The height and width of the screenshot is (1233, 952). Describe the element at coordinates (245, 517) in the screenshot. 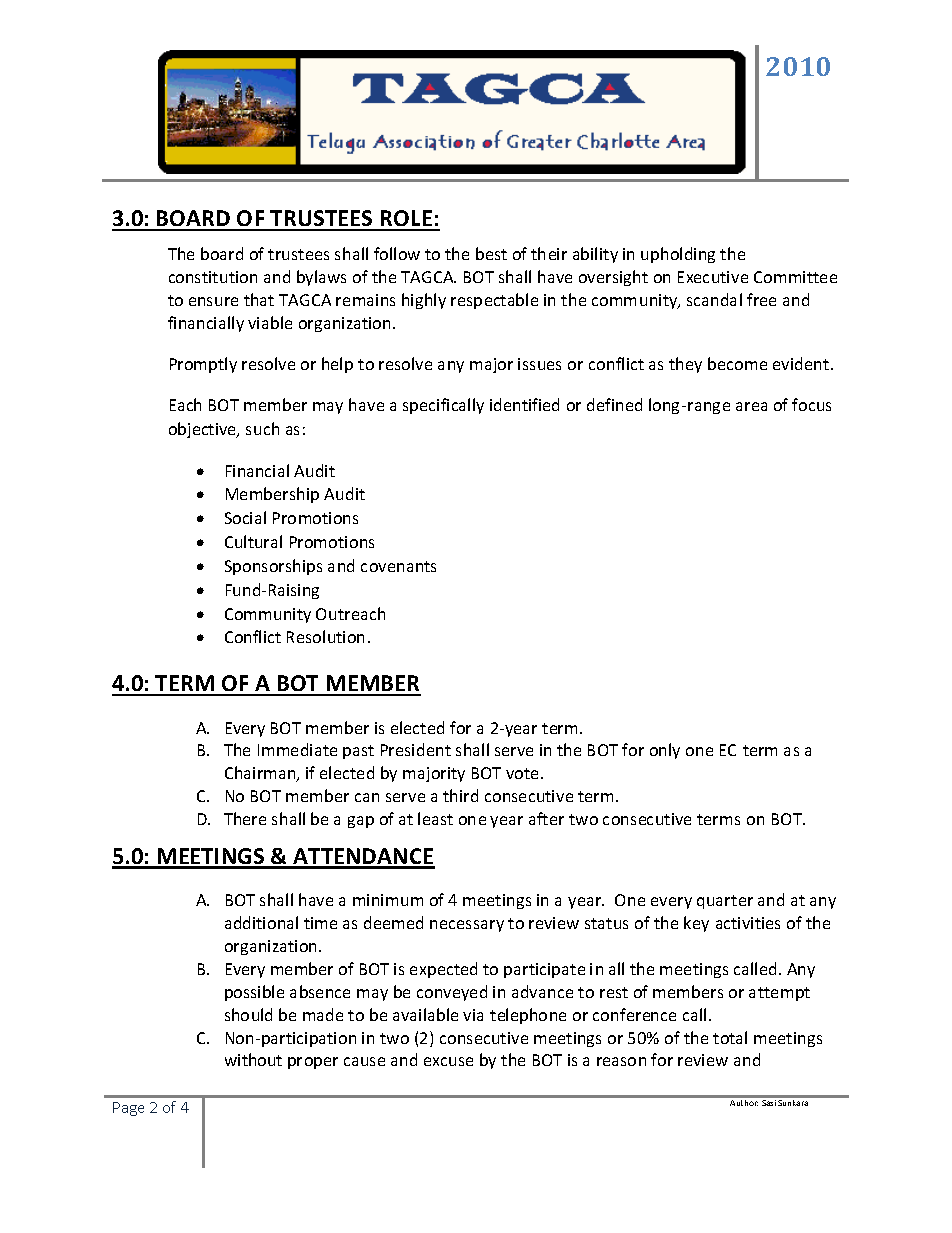

I see `Social` at that location.
